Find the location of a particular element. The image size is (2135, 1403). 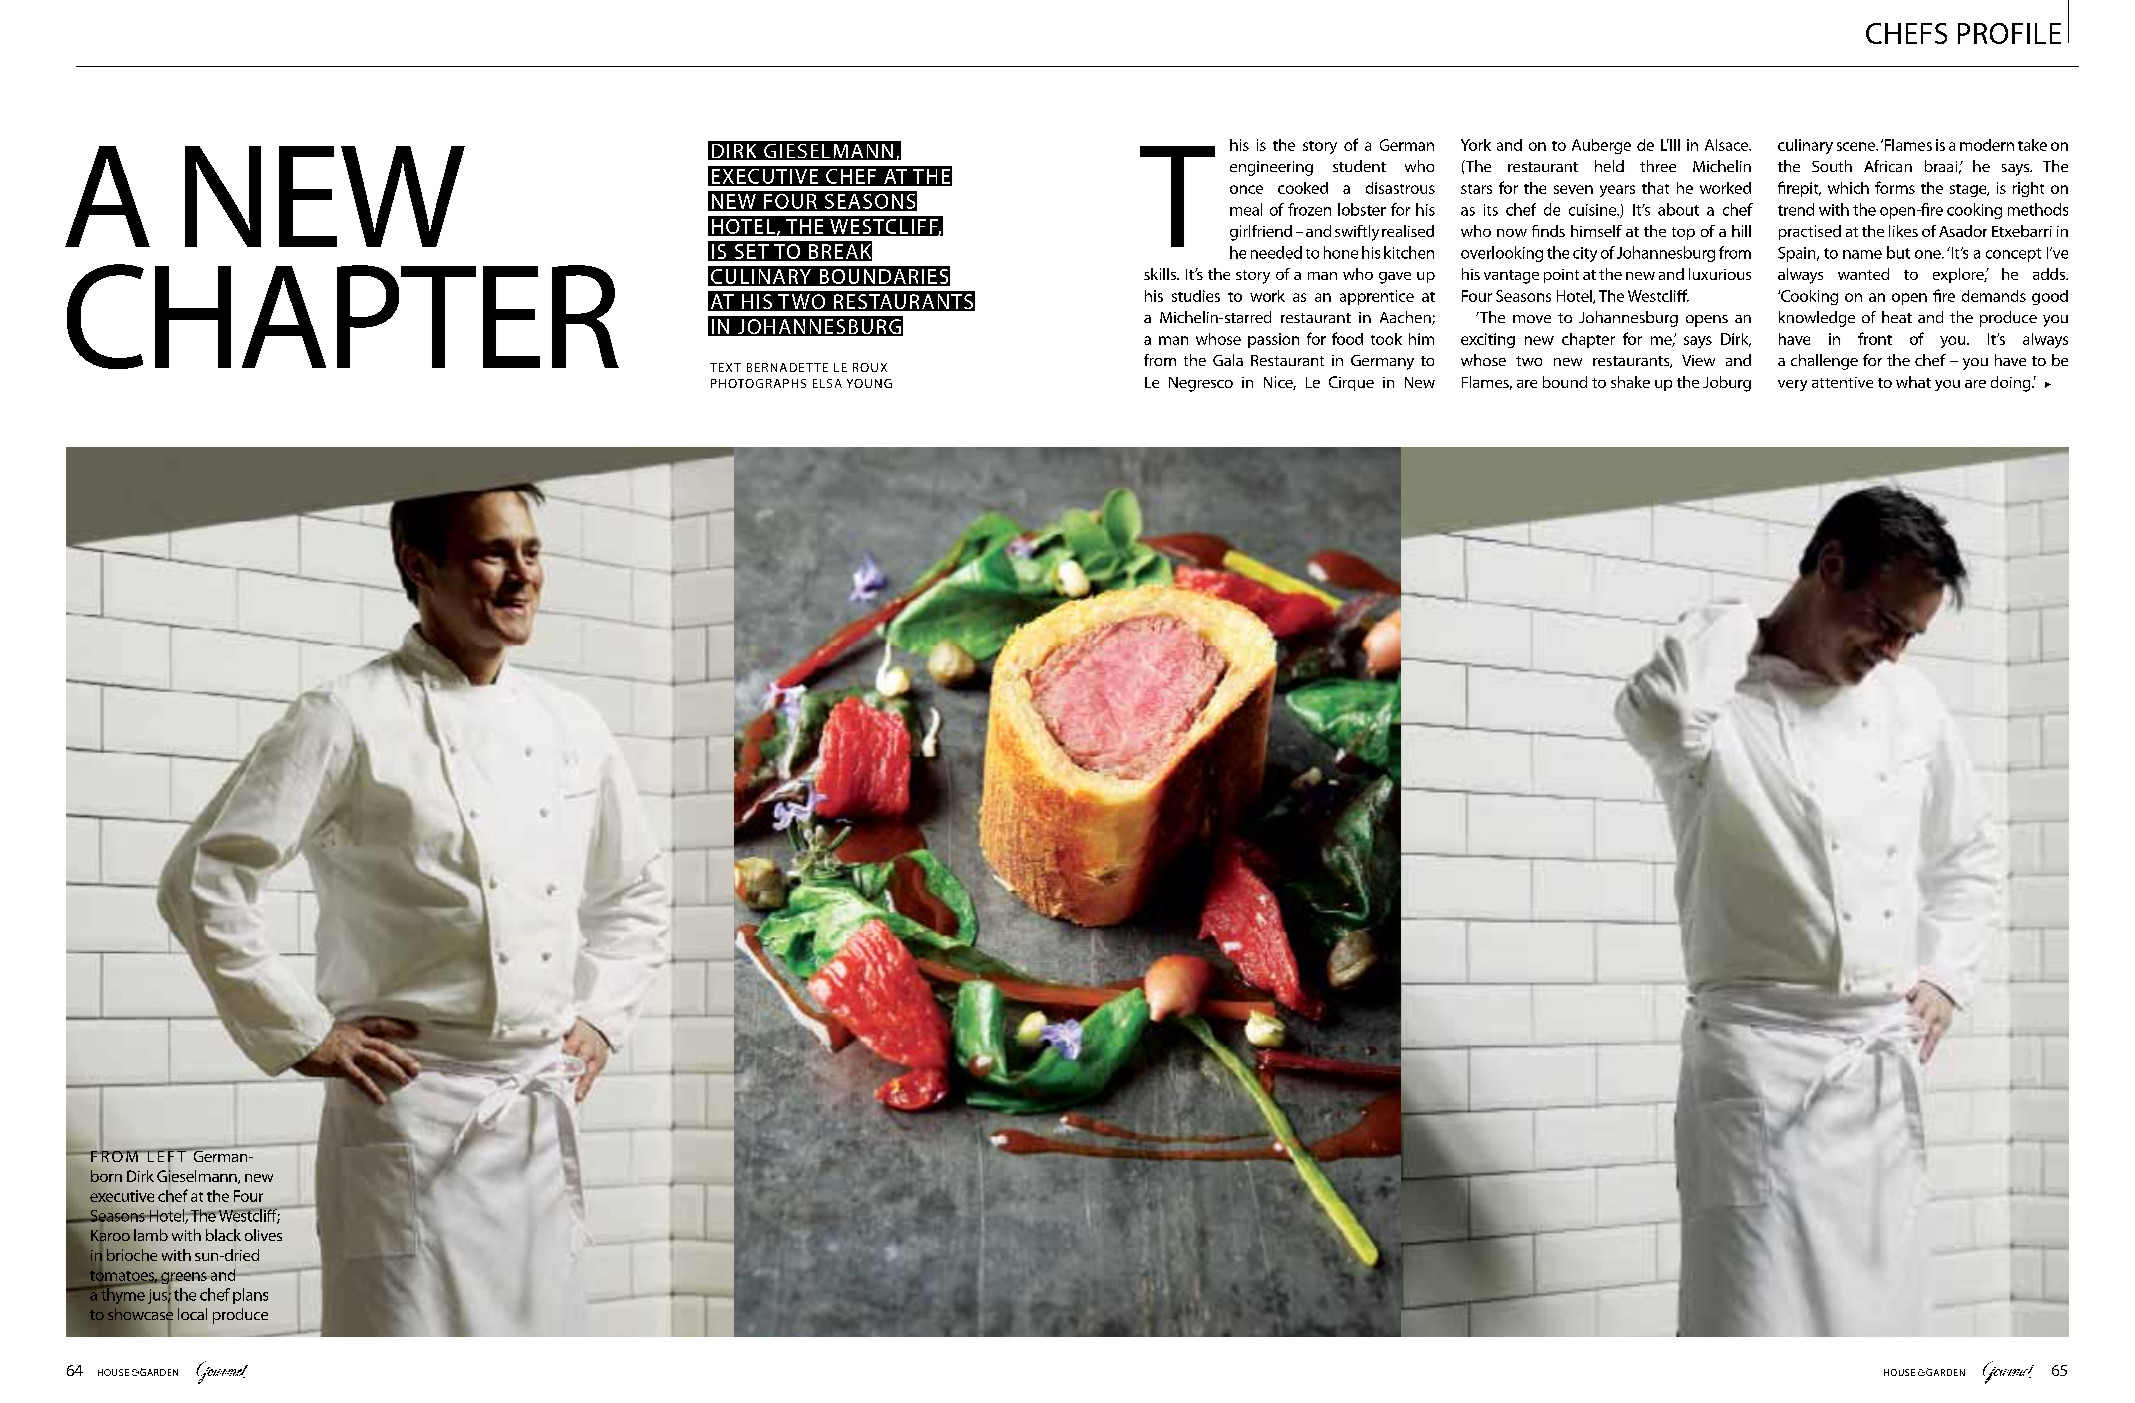

black is located at coordinates (223, 1235).
